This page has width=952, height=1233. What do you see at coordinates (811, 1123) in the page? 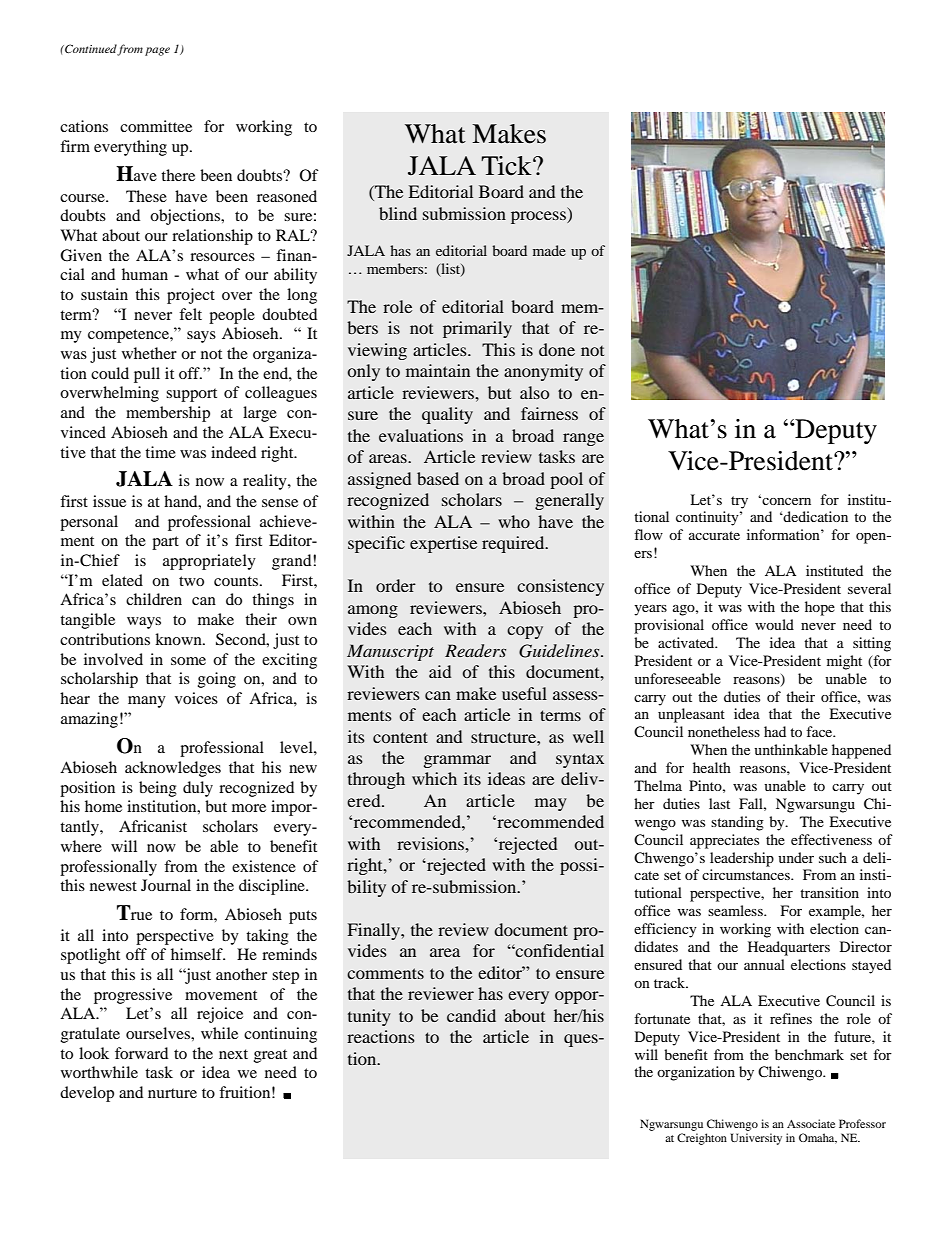
I see `Associate` at bounding box center [811, 1123].
